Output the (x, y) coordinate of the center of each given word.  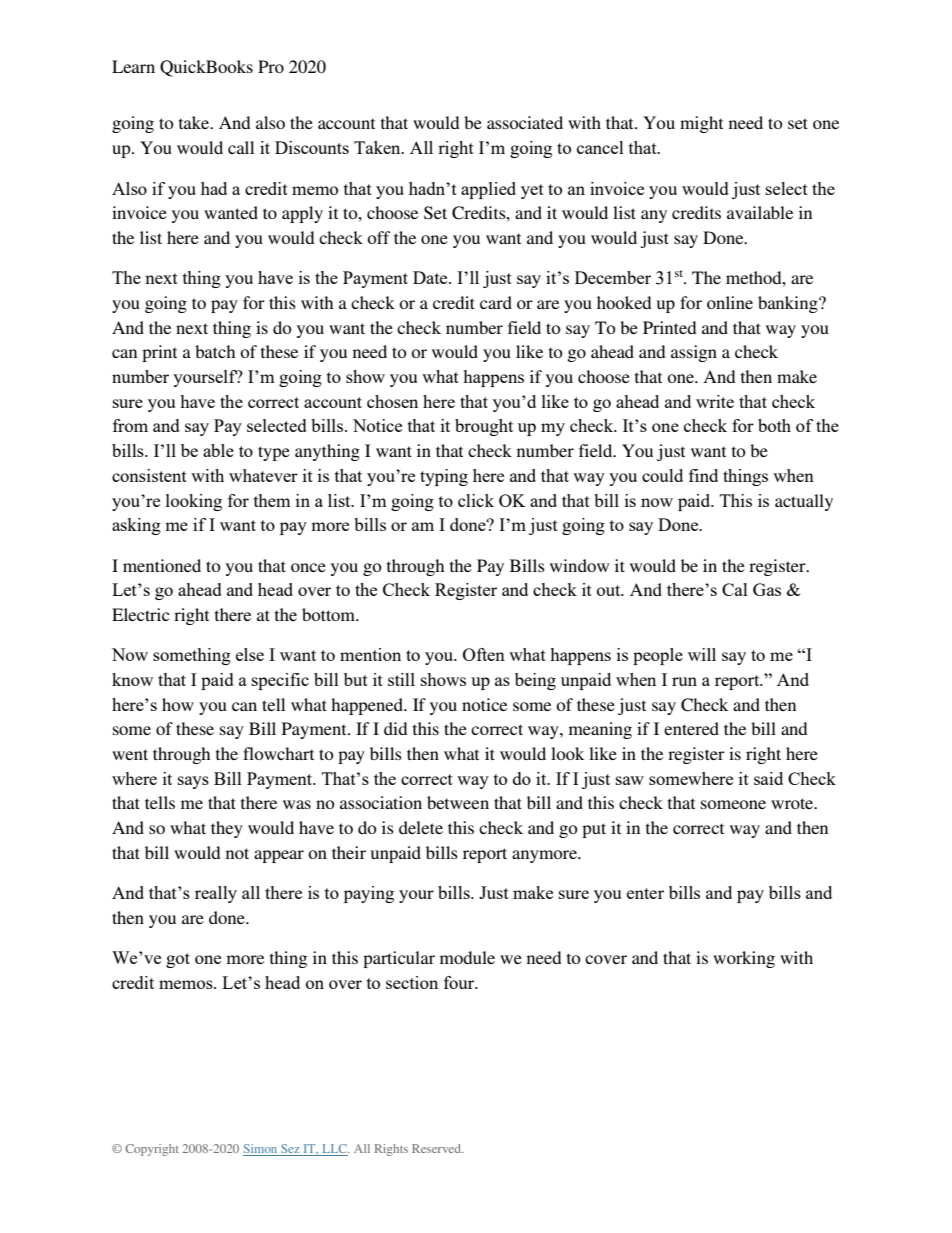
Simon (261, 1150)
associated (525, 122)
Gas (767, 589)
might (701, 124)
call (241, 147)
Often (484, 654)
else (250, 654)
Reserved (437, 1148)
